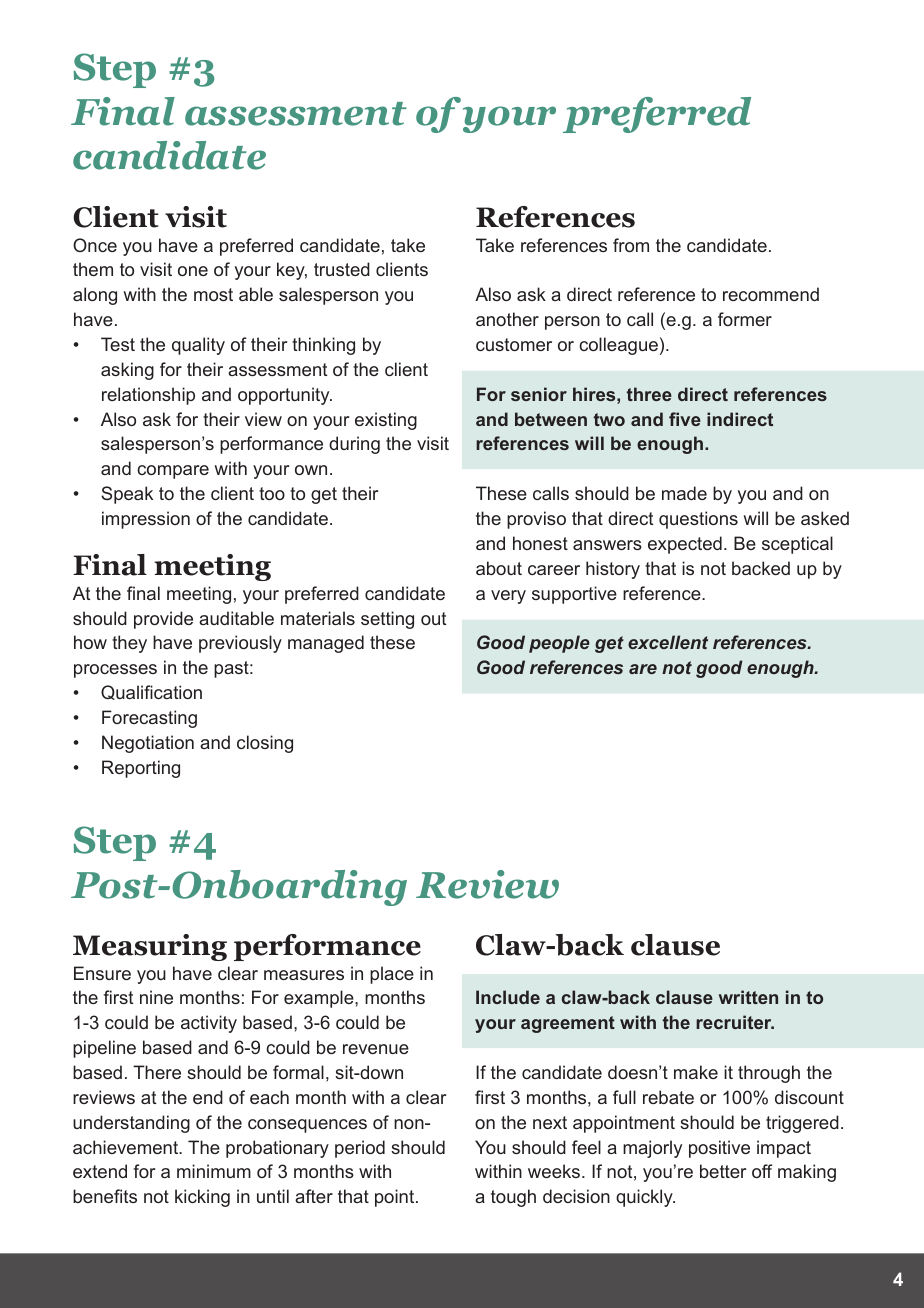 The height and width of the document is (1308, 924). What do you see at coordinates (213, 294) in the document?
I see `most` at bounding box center [213, 294].
